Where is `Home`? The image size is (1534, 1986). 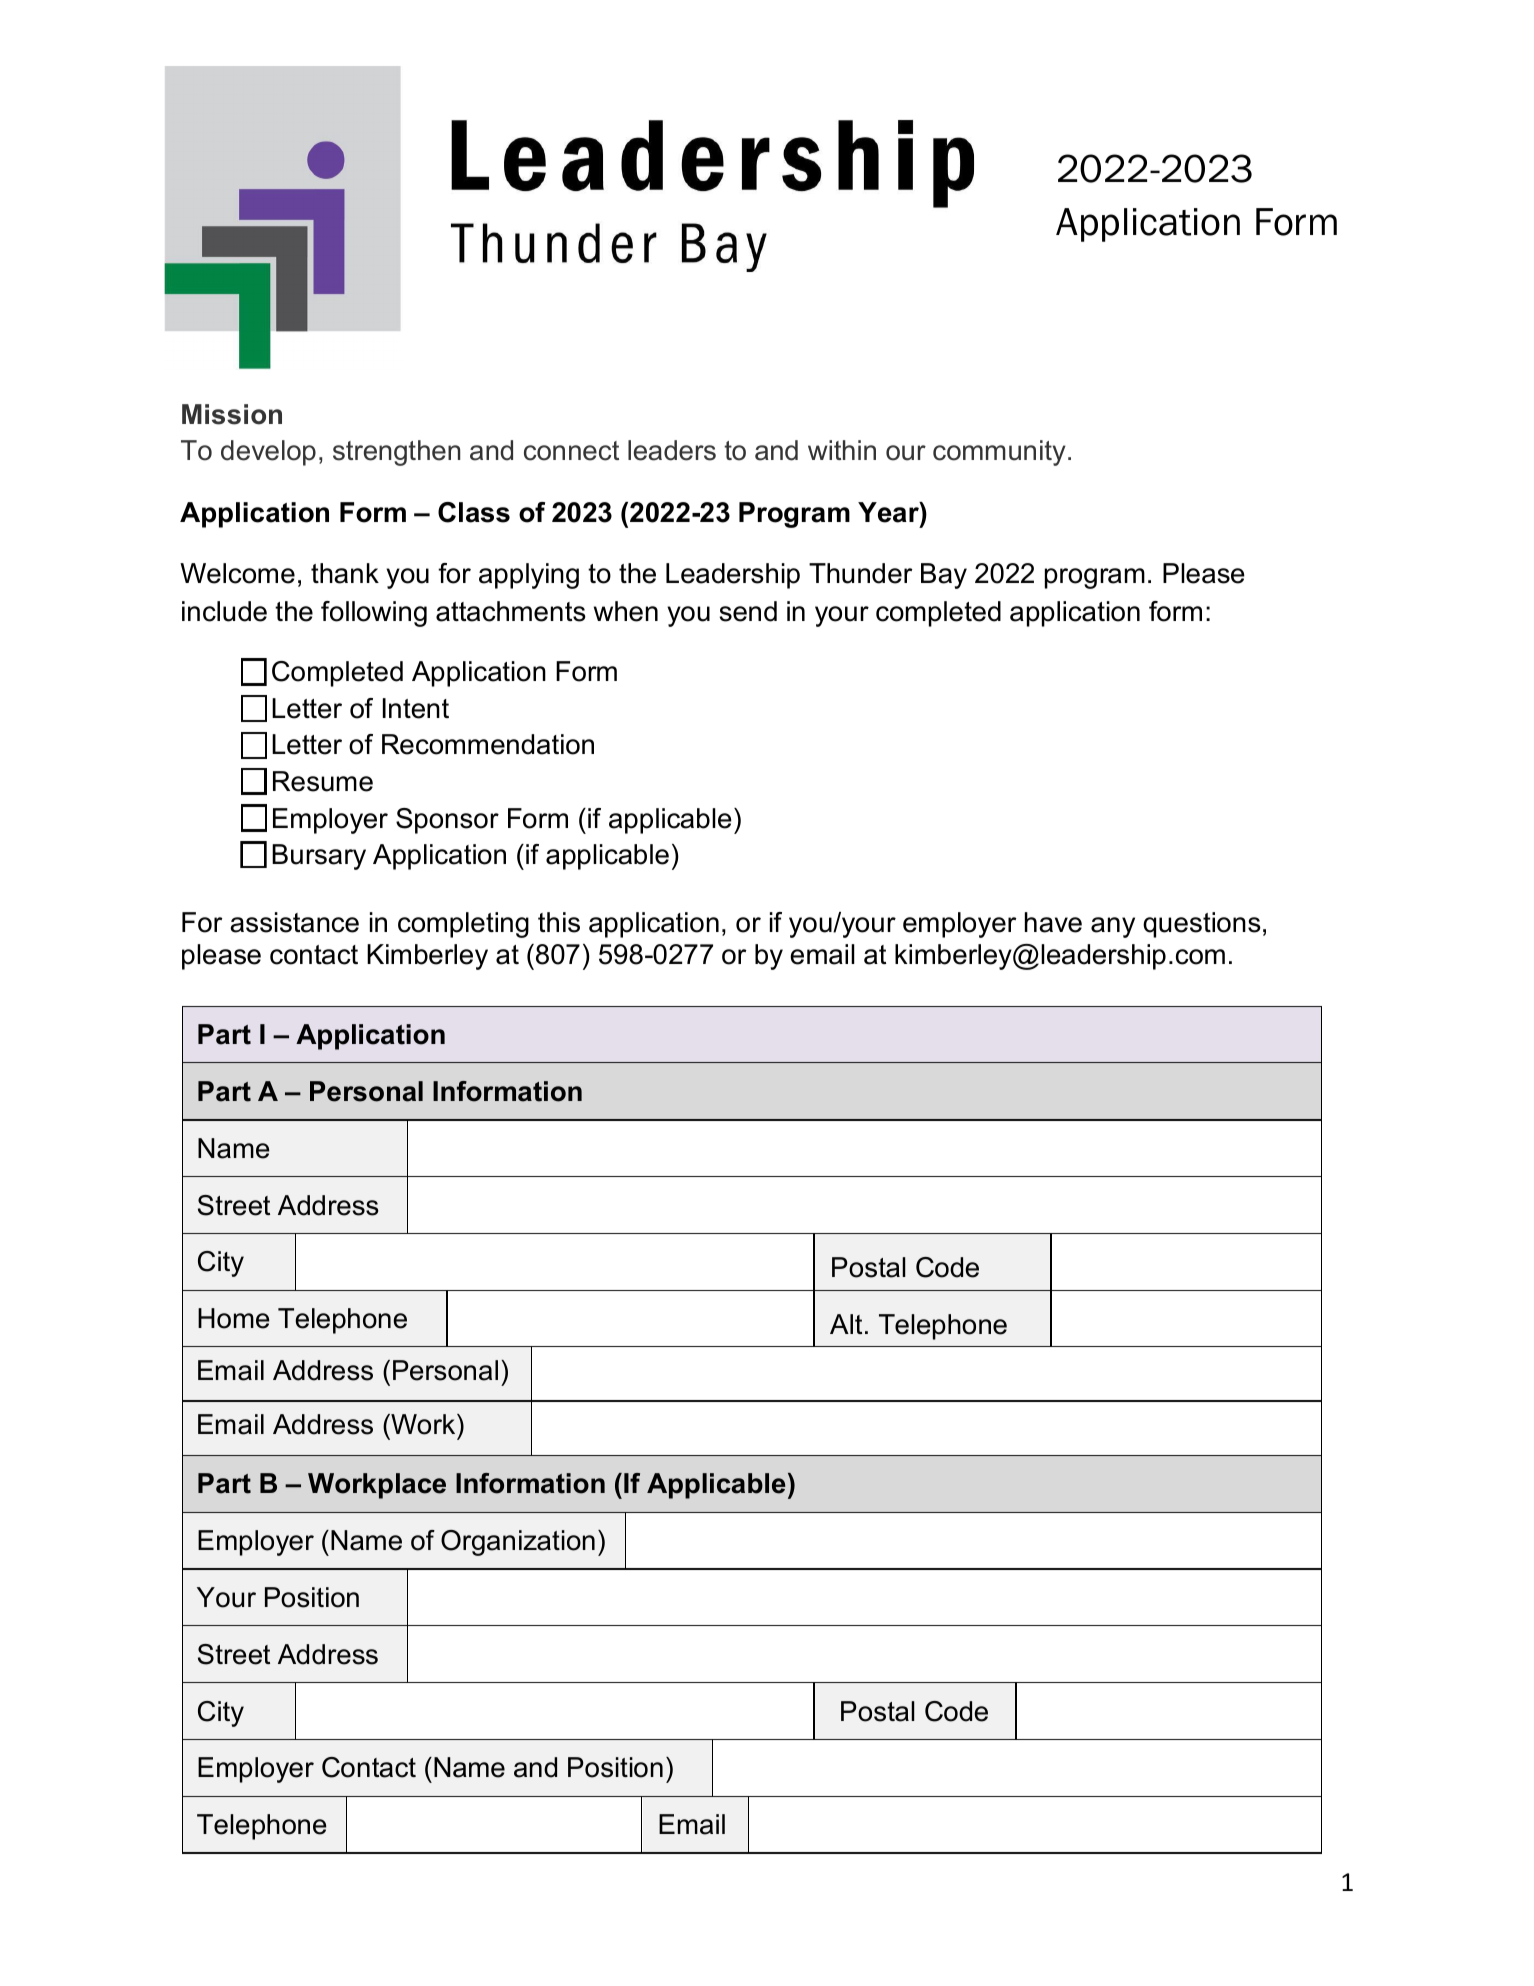 Home is located at coordinates (234, 1318).
